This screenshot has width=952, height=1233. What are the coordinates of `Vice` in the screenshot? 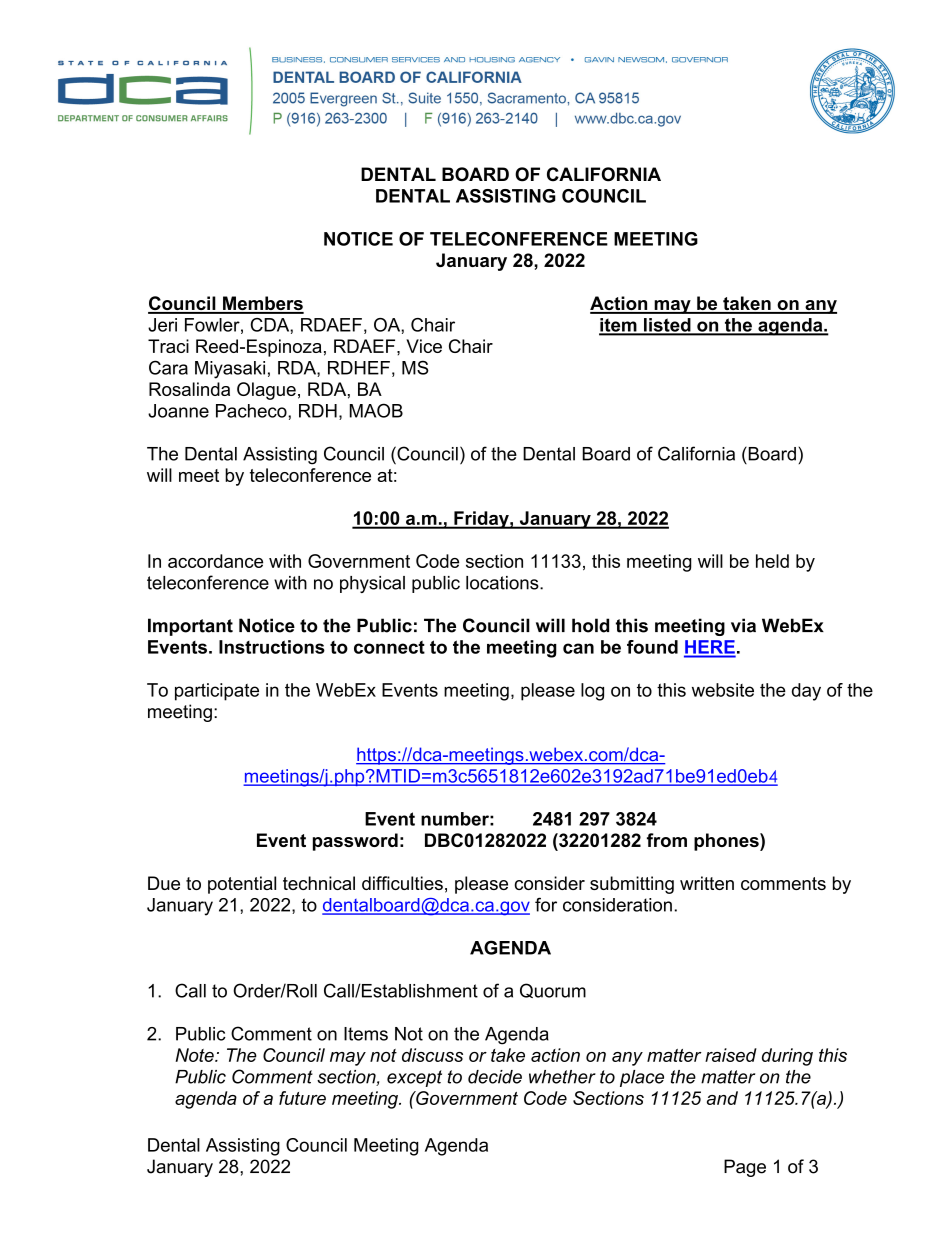 It's located at (424, 346).
